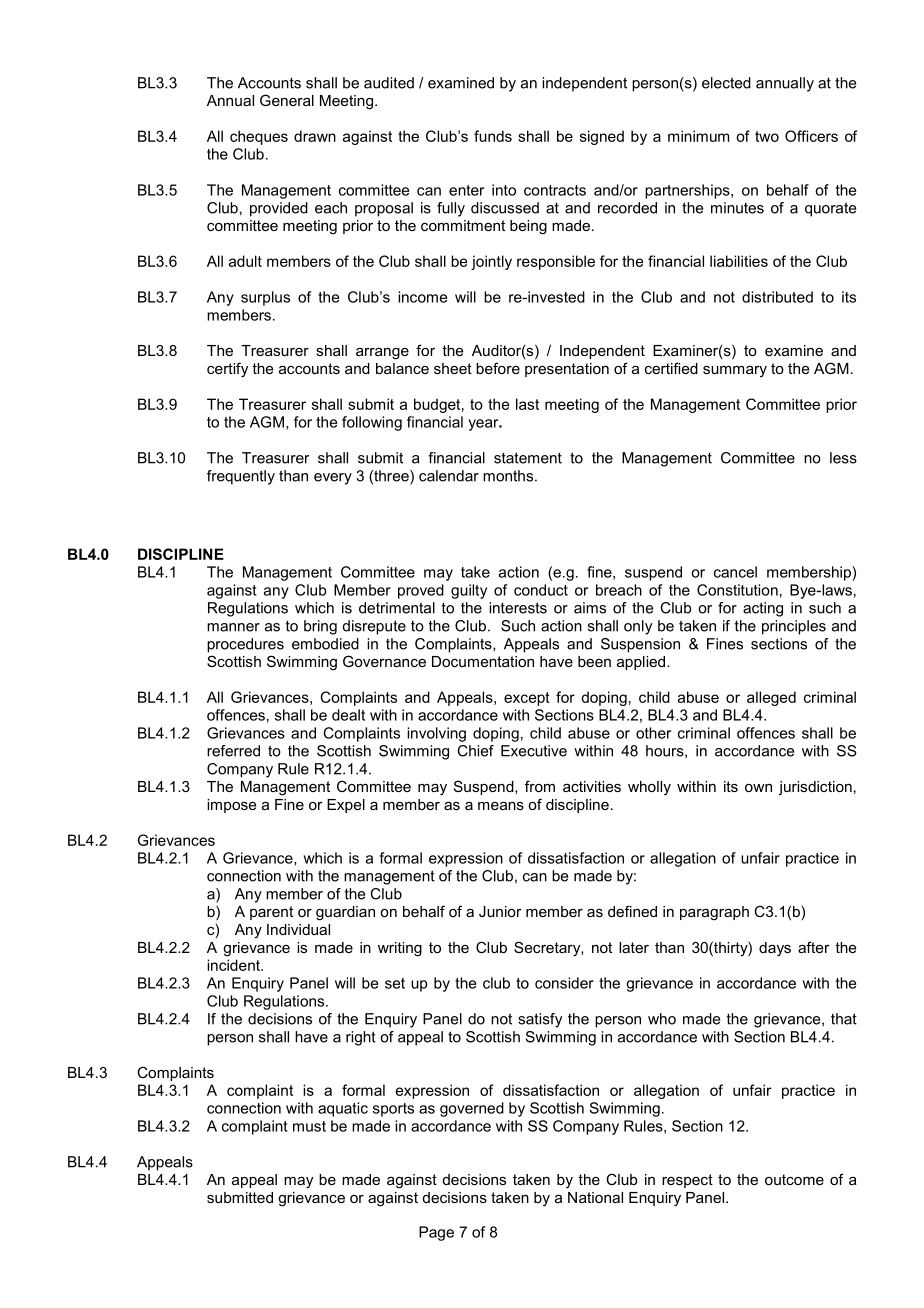 This page has height=1308, width=924. Describe the element at coordinates (777, 297) in the page. I see `distributed` at that location.
